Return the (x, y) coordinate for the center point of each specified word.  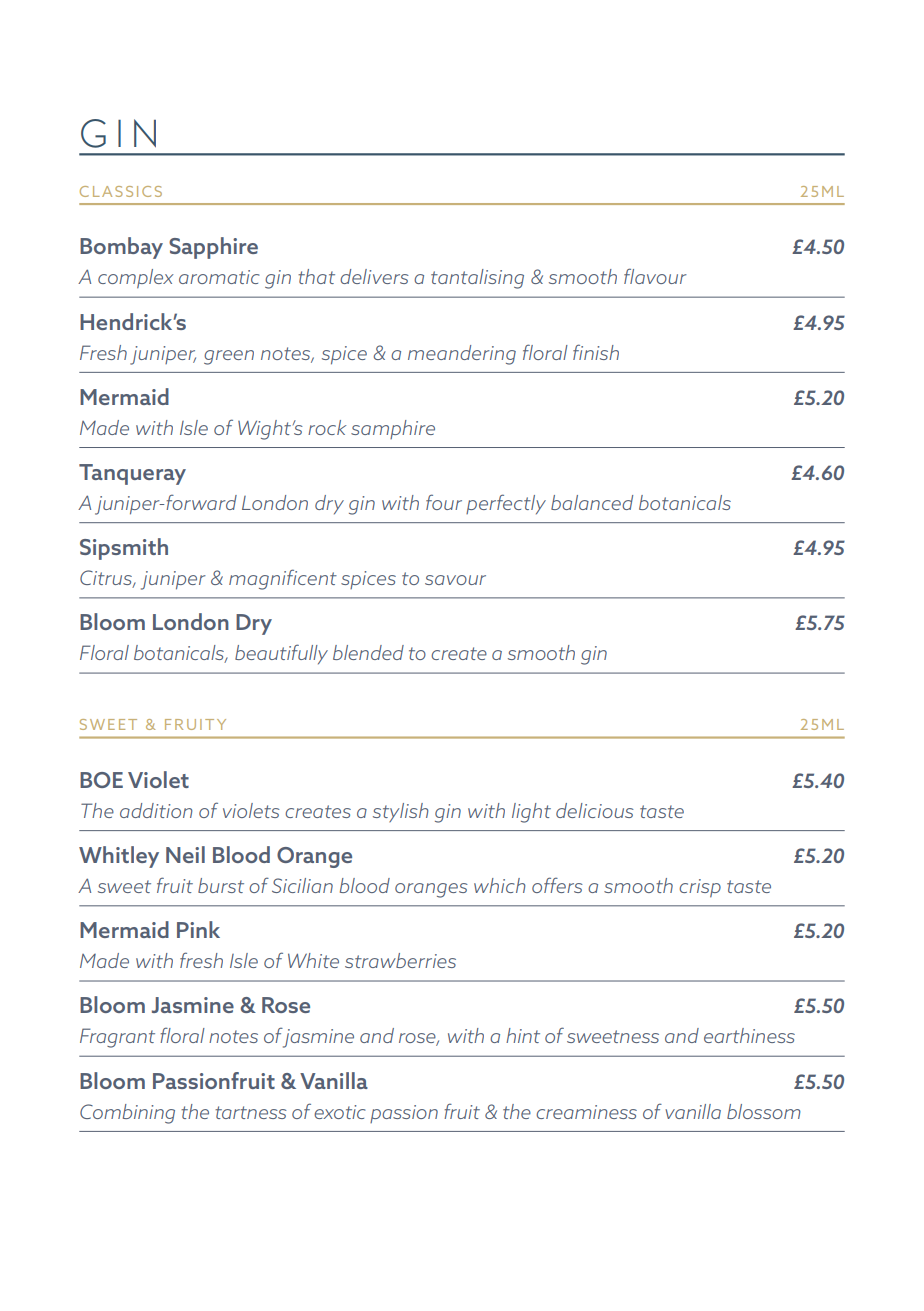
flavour (655, 276)
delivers (374, 276)
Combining (127, 1114)
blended (368, 652)
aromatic (219, 277)
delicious (595, 810)
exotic (339, 1112)
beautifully (281, 654)
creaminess (586, 1112)
